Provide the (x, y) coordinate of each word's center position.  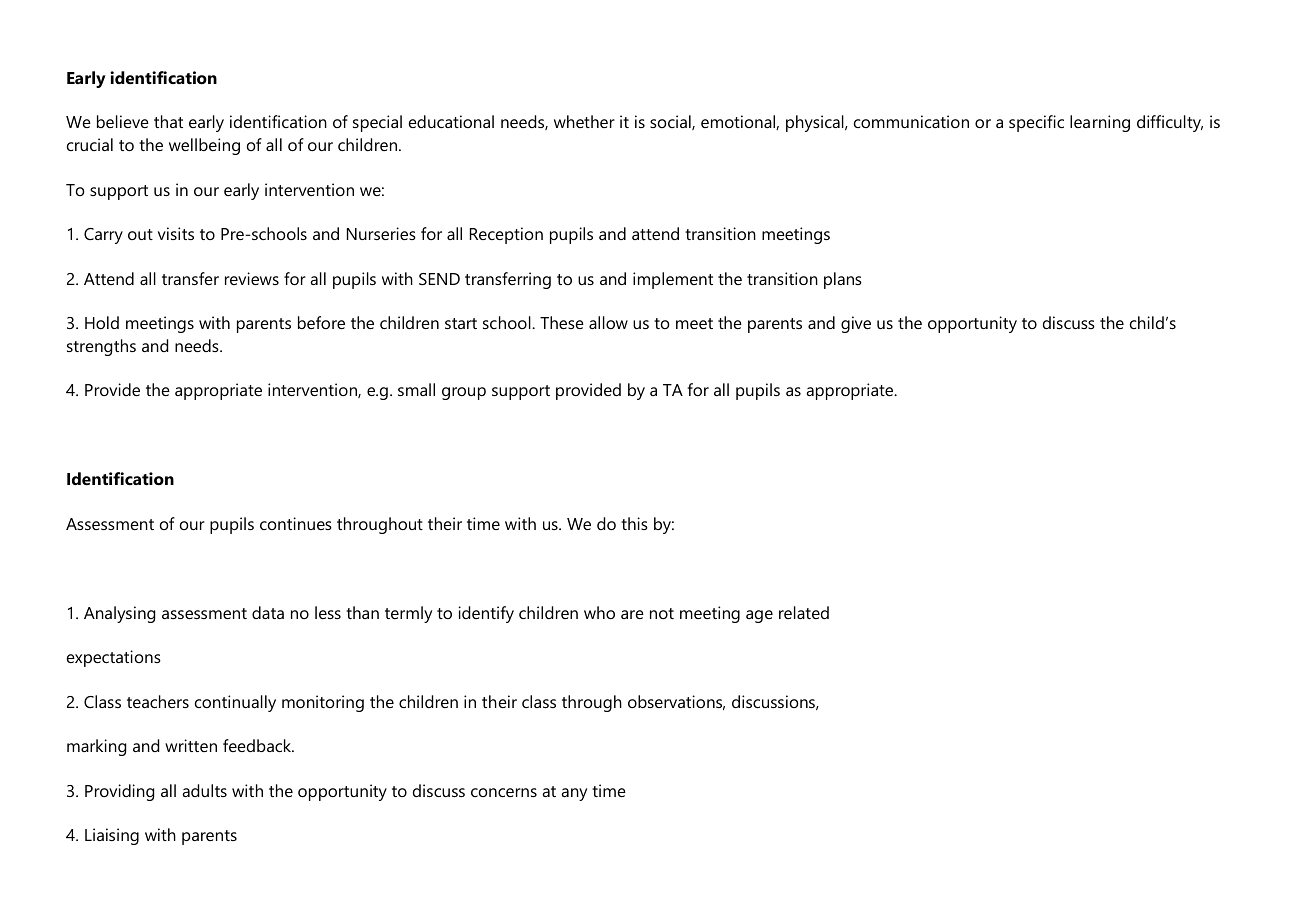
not (662, 613)
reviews (252, 278)
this (634, 523)
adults (204, 790)
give (856, 324)
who (599, 612)
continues (296, 523)
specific (1036, 123)
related (804, 612)
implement (673, 280)
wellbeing (204, 146)
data (268, 612)
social (671, 122)
